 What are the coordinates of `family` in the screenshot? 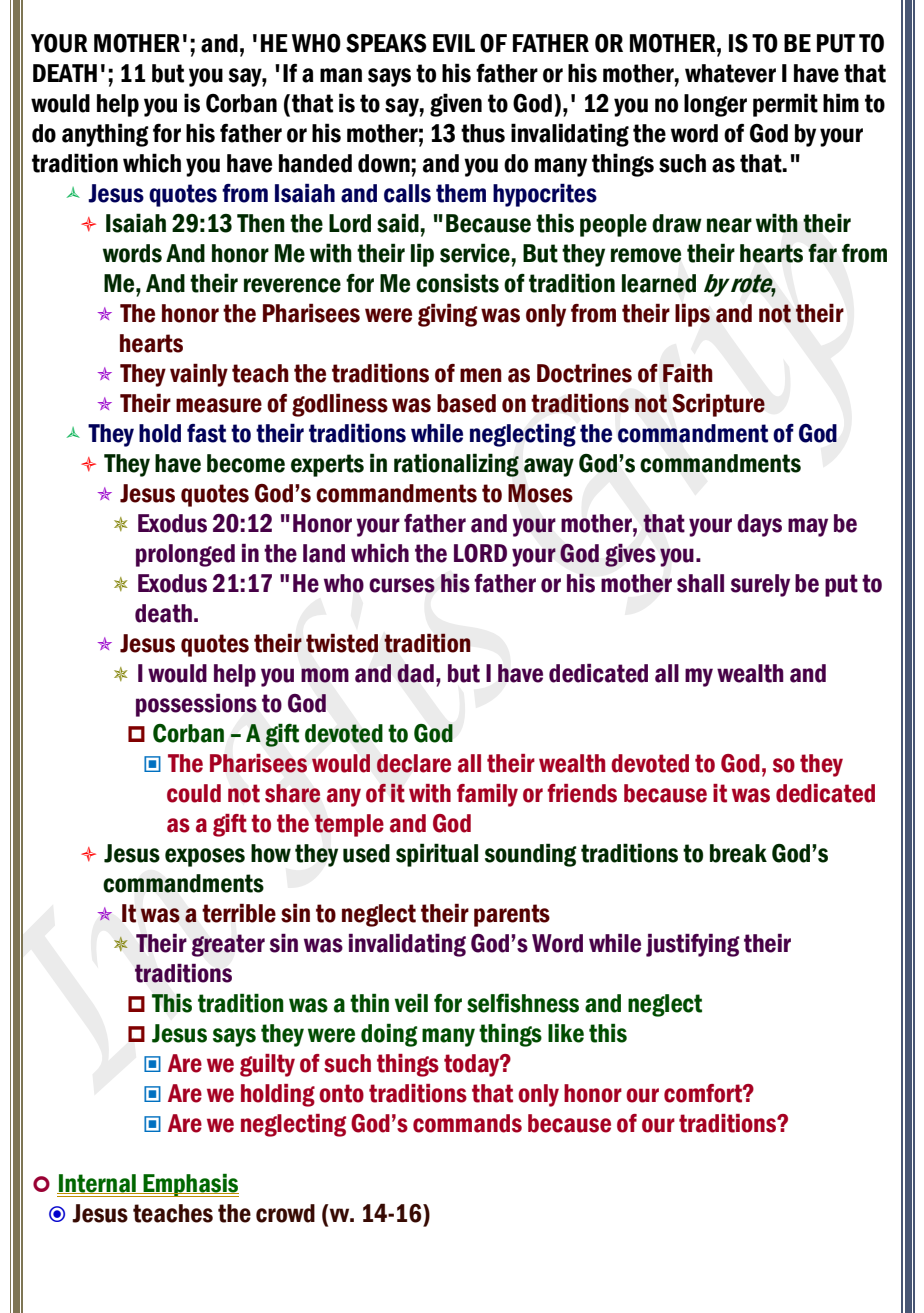 It's located at (487, 795).
